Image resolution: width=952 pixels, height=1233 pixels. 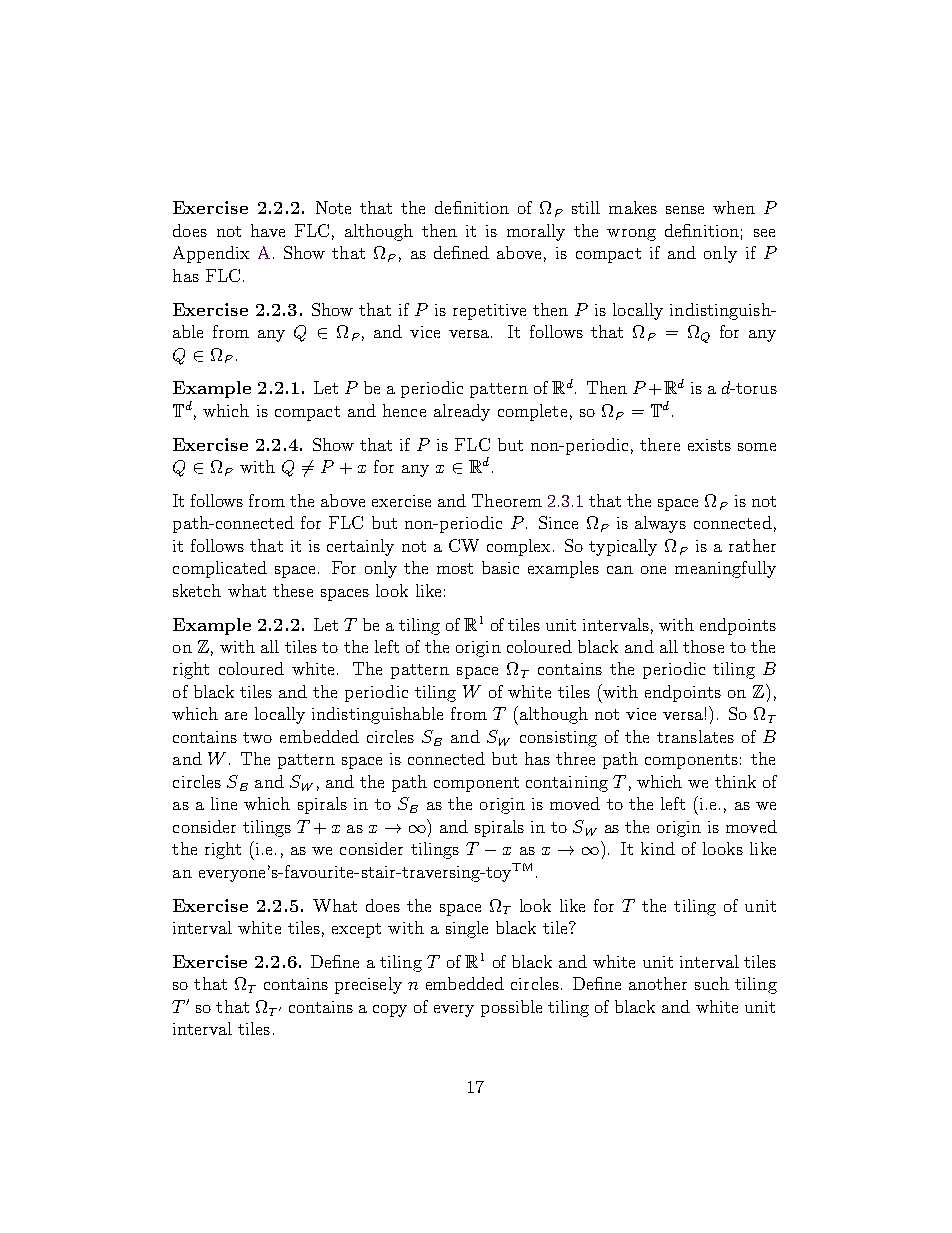 What do you see at coordinates (558, 739) in the document?
I see `consisting` at bounding box center [558, 739].
